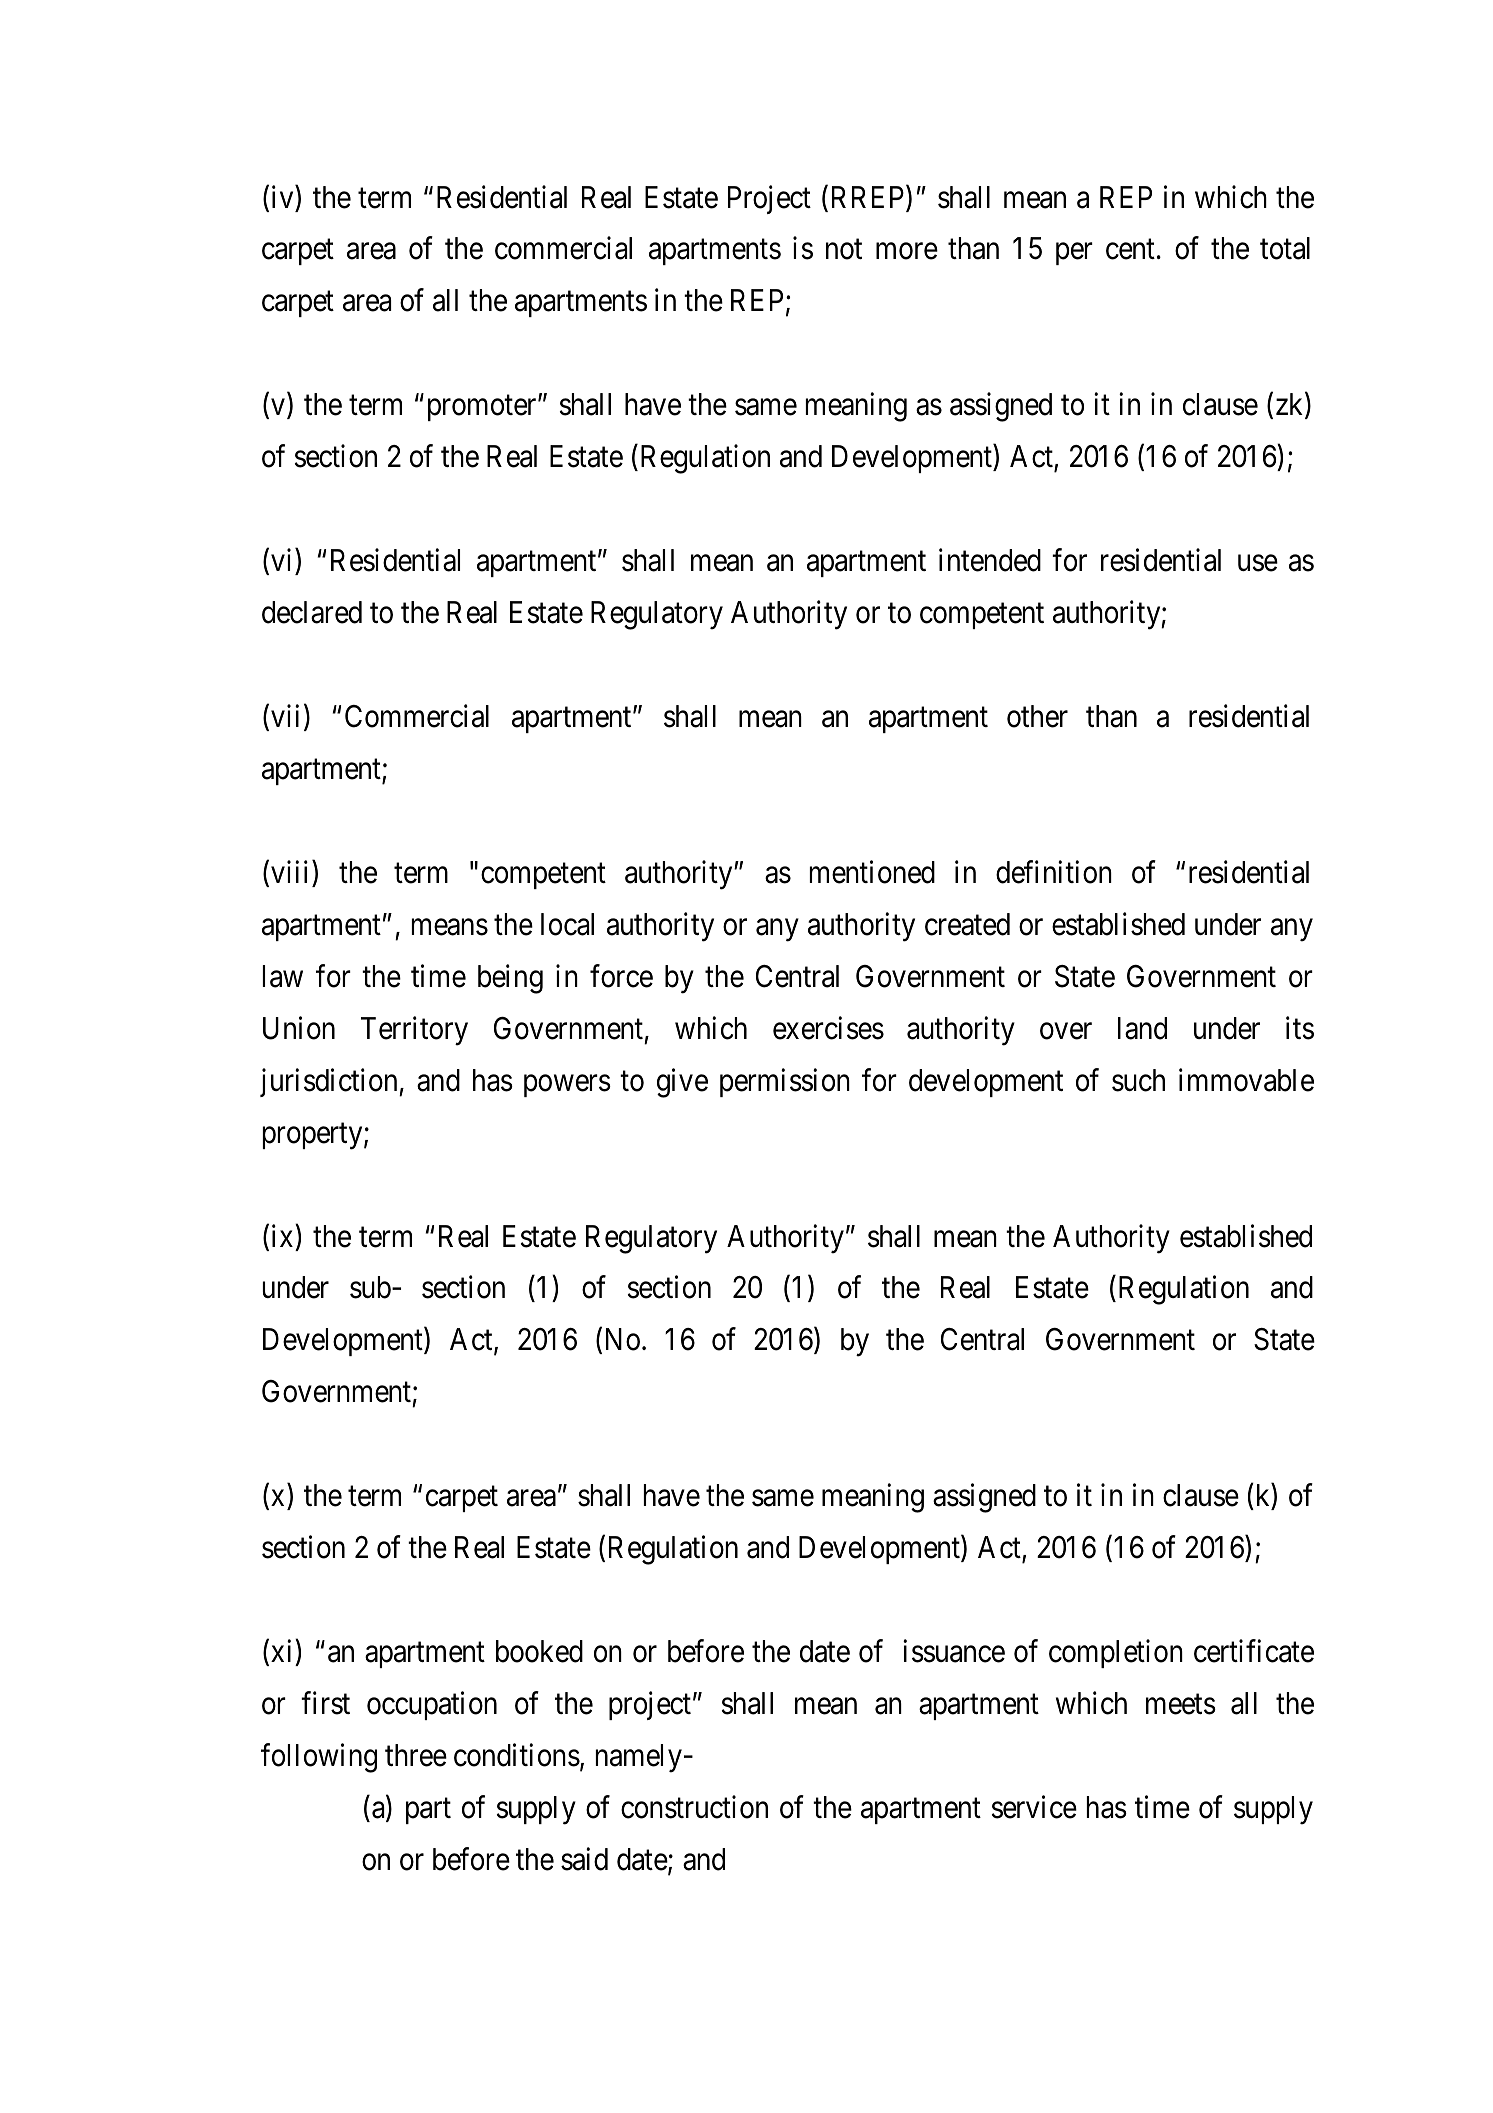  What do you see at coordinates (1054, 872) in the image?
I see `definition` at bounding box center [1054, 872].
